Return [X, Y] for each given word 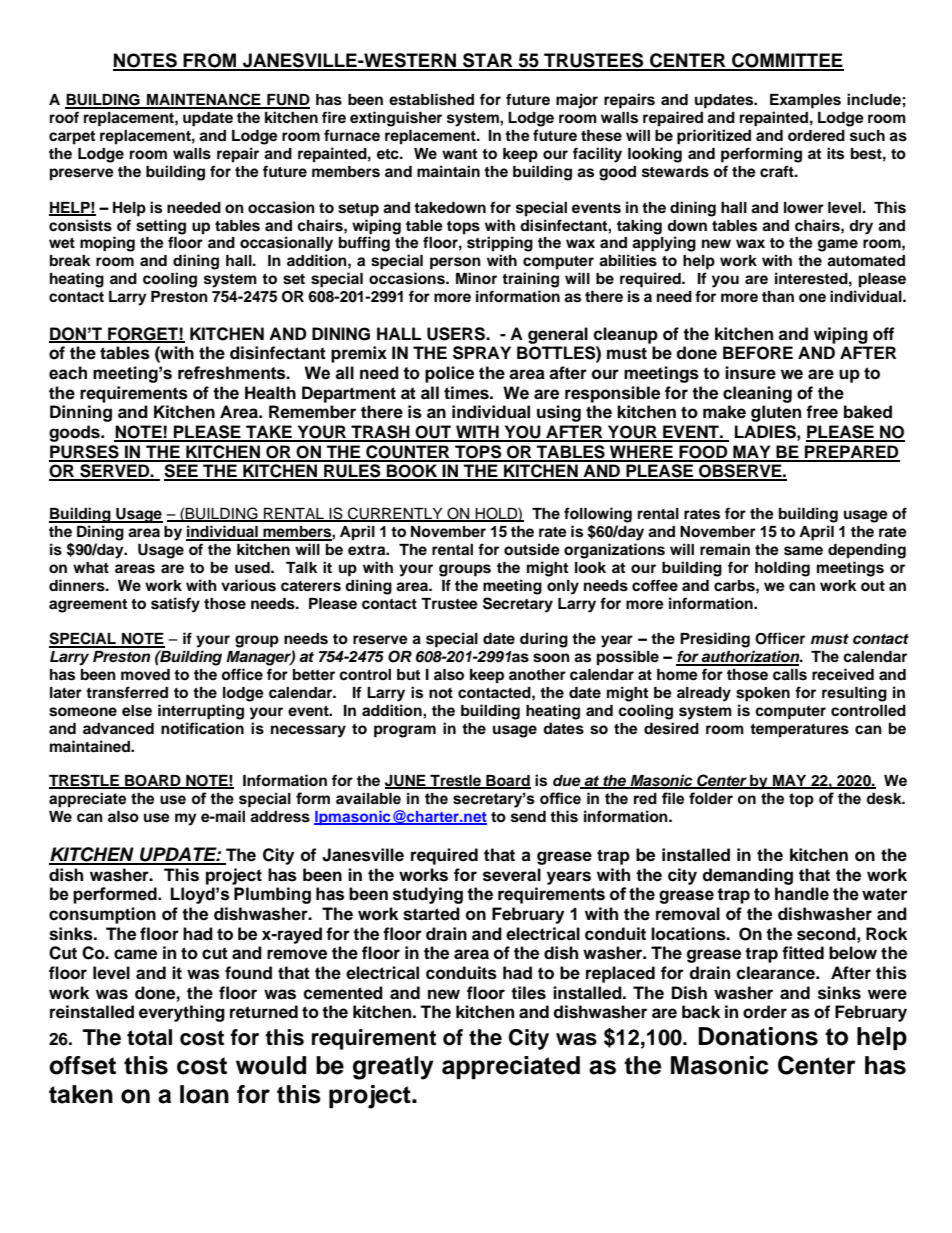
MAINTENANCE [204, 100]
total [149, 1037]
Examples [805, 101]
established [431, 99]
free [822, 412]
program [405, 731]
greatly [393, 1068]
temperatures [799, 731]
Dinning [81, 413]
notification [202, 728]
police [449, 374]
